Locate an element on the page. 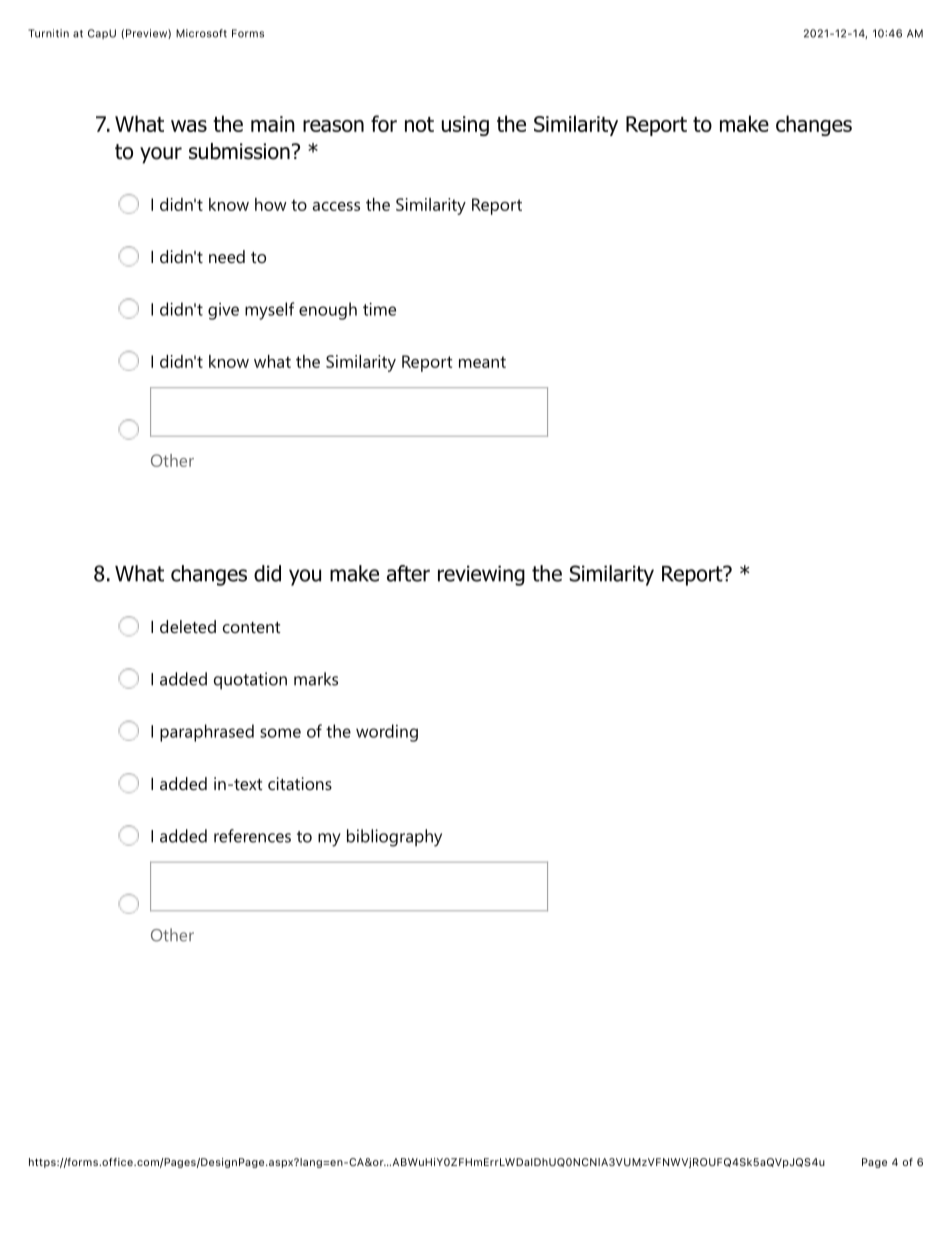  paraphrased is located at coordinates (207, 733).
